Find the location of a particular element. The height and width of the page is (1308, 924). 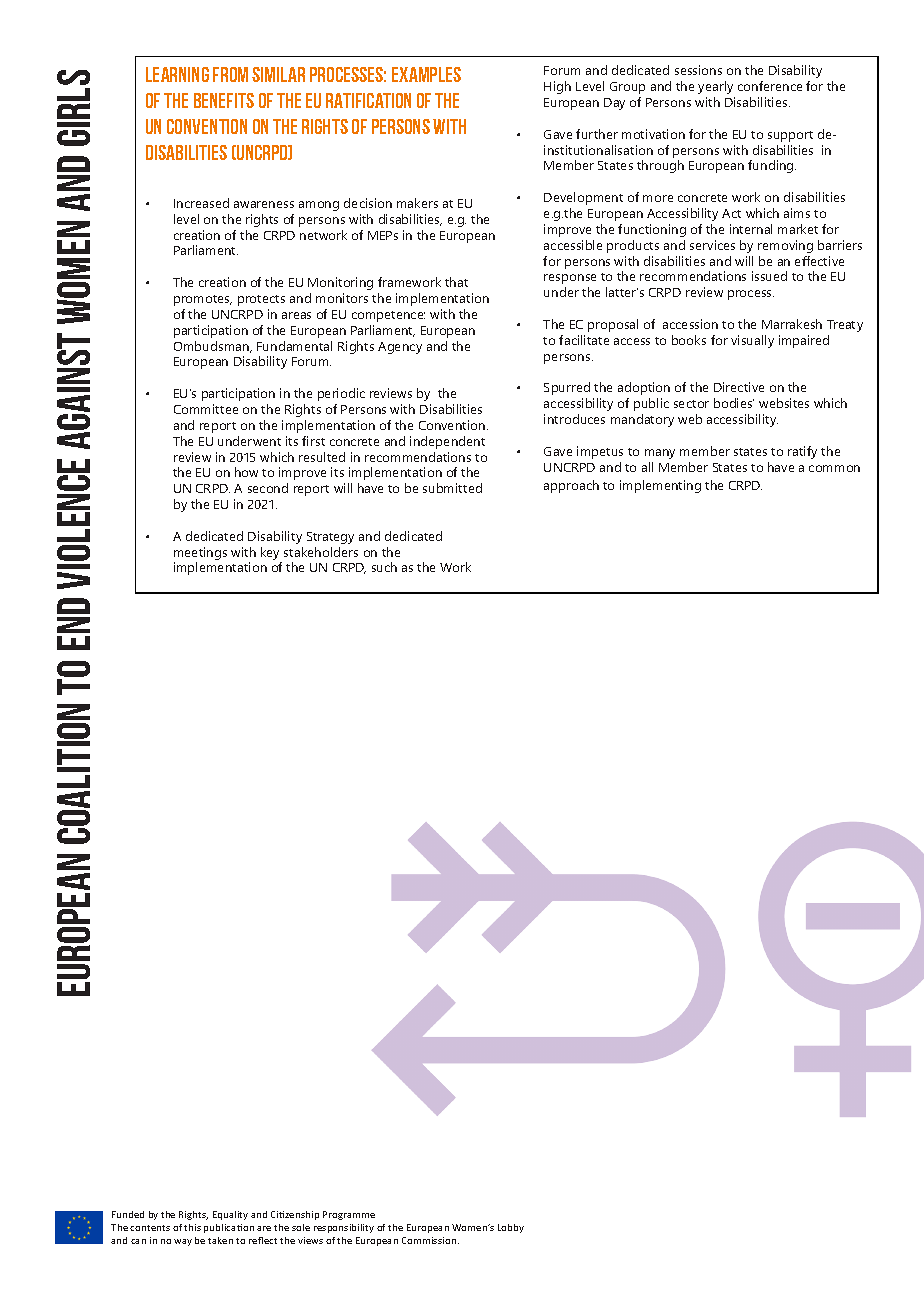

meetings is located at coordinates (200, 555).
